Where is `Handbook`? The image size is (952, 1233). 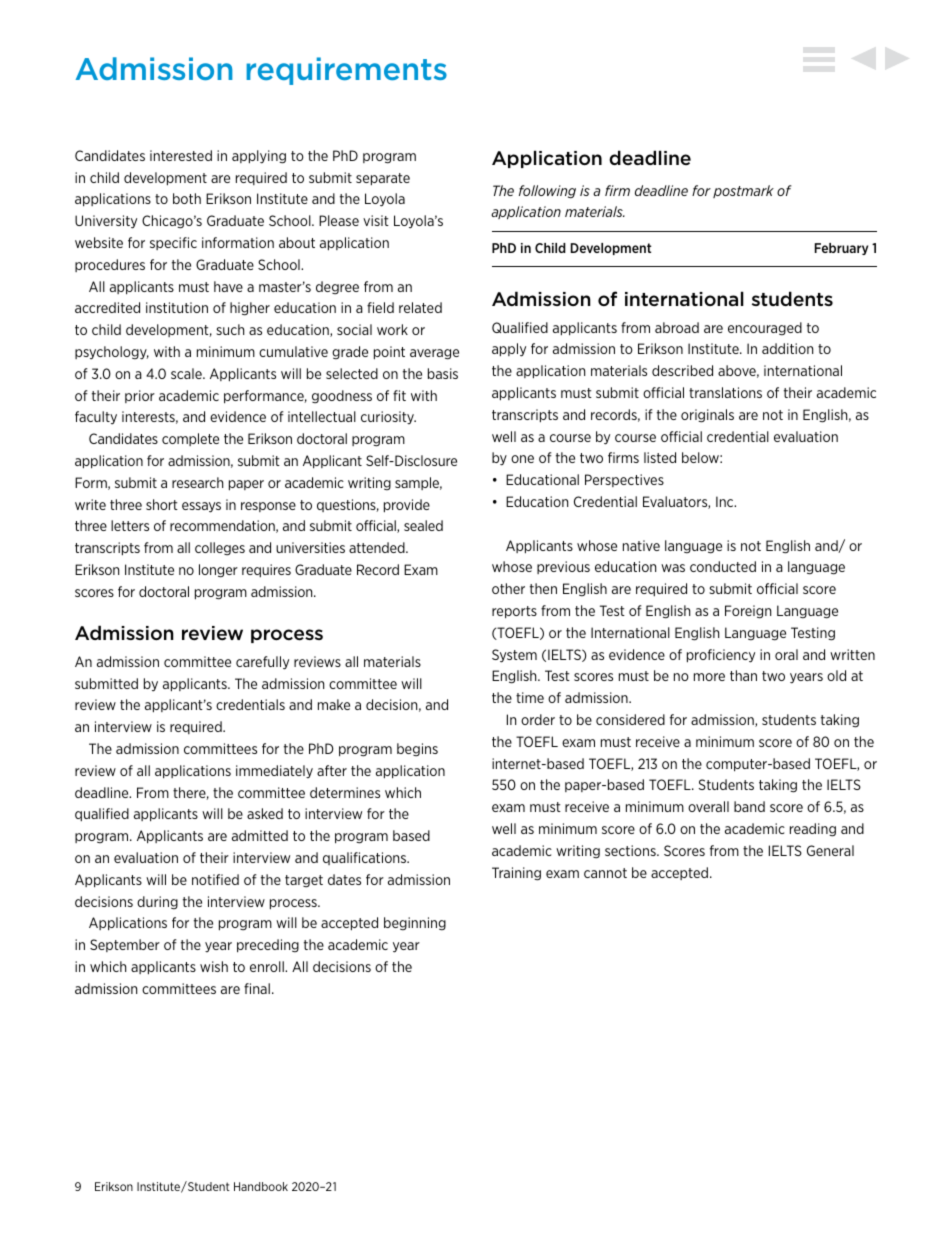
Handbook is located at coordinates (261, 1186).
